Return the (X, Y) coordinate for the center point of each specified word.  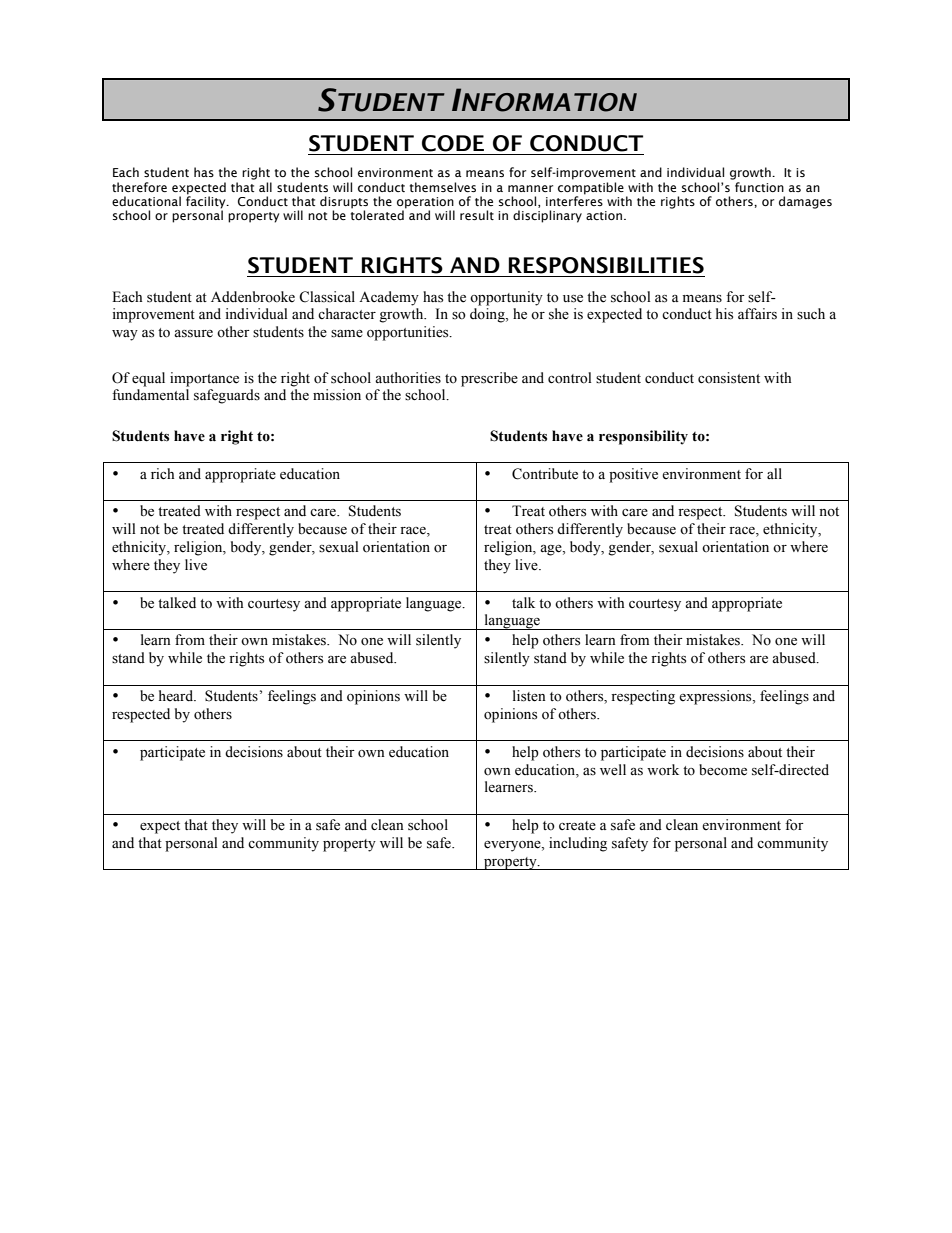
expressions (716, 697)
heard (177, 696)
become (723, 770)
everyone (513, 846)
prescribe (489, 379)
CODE (453, 143)
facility (207, 202)
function (759, 187)
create (577, 826)
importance (204, 379)
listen (529, 696)
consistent (729, 378)
